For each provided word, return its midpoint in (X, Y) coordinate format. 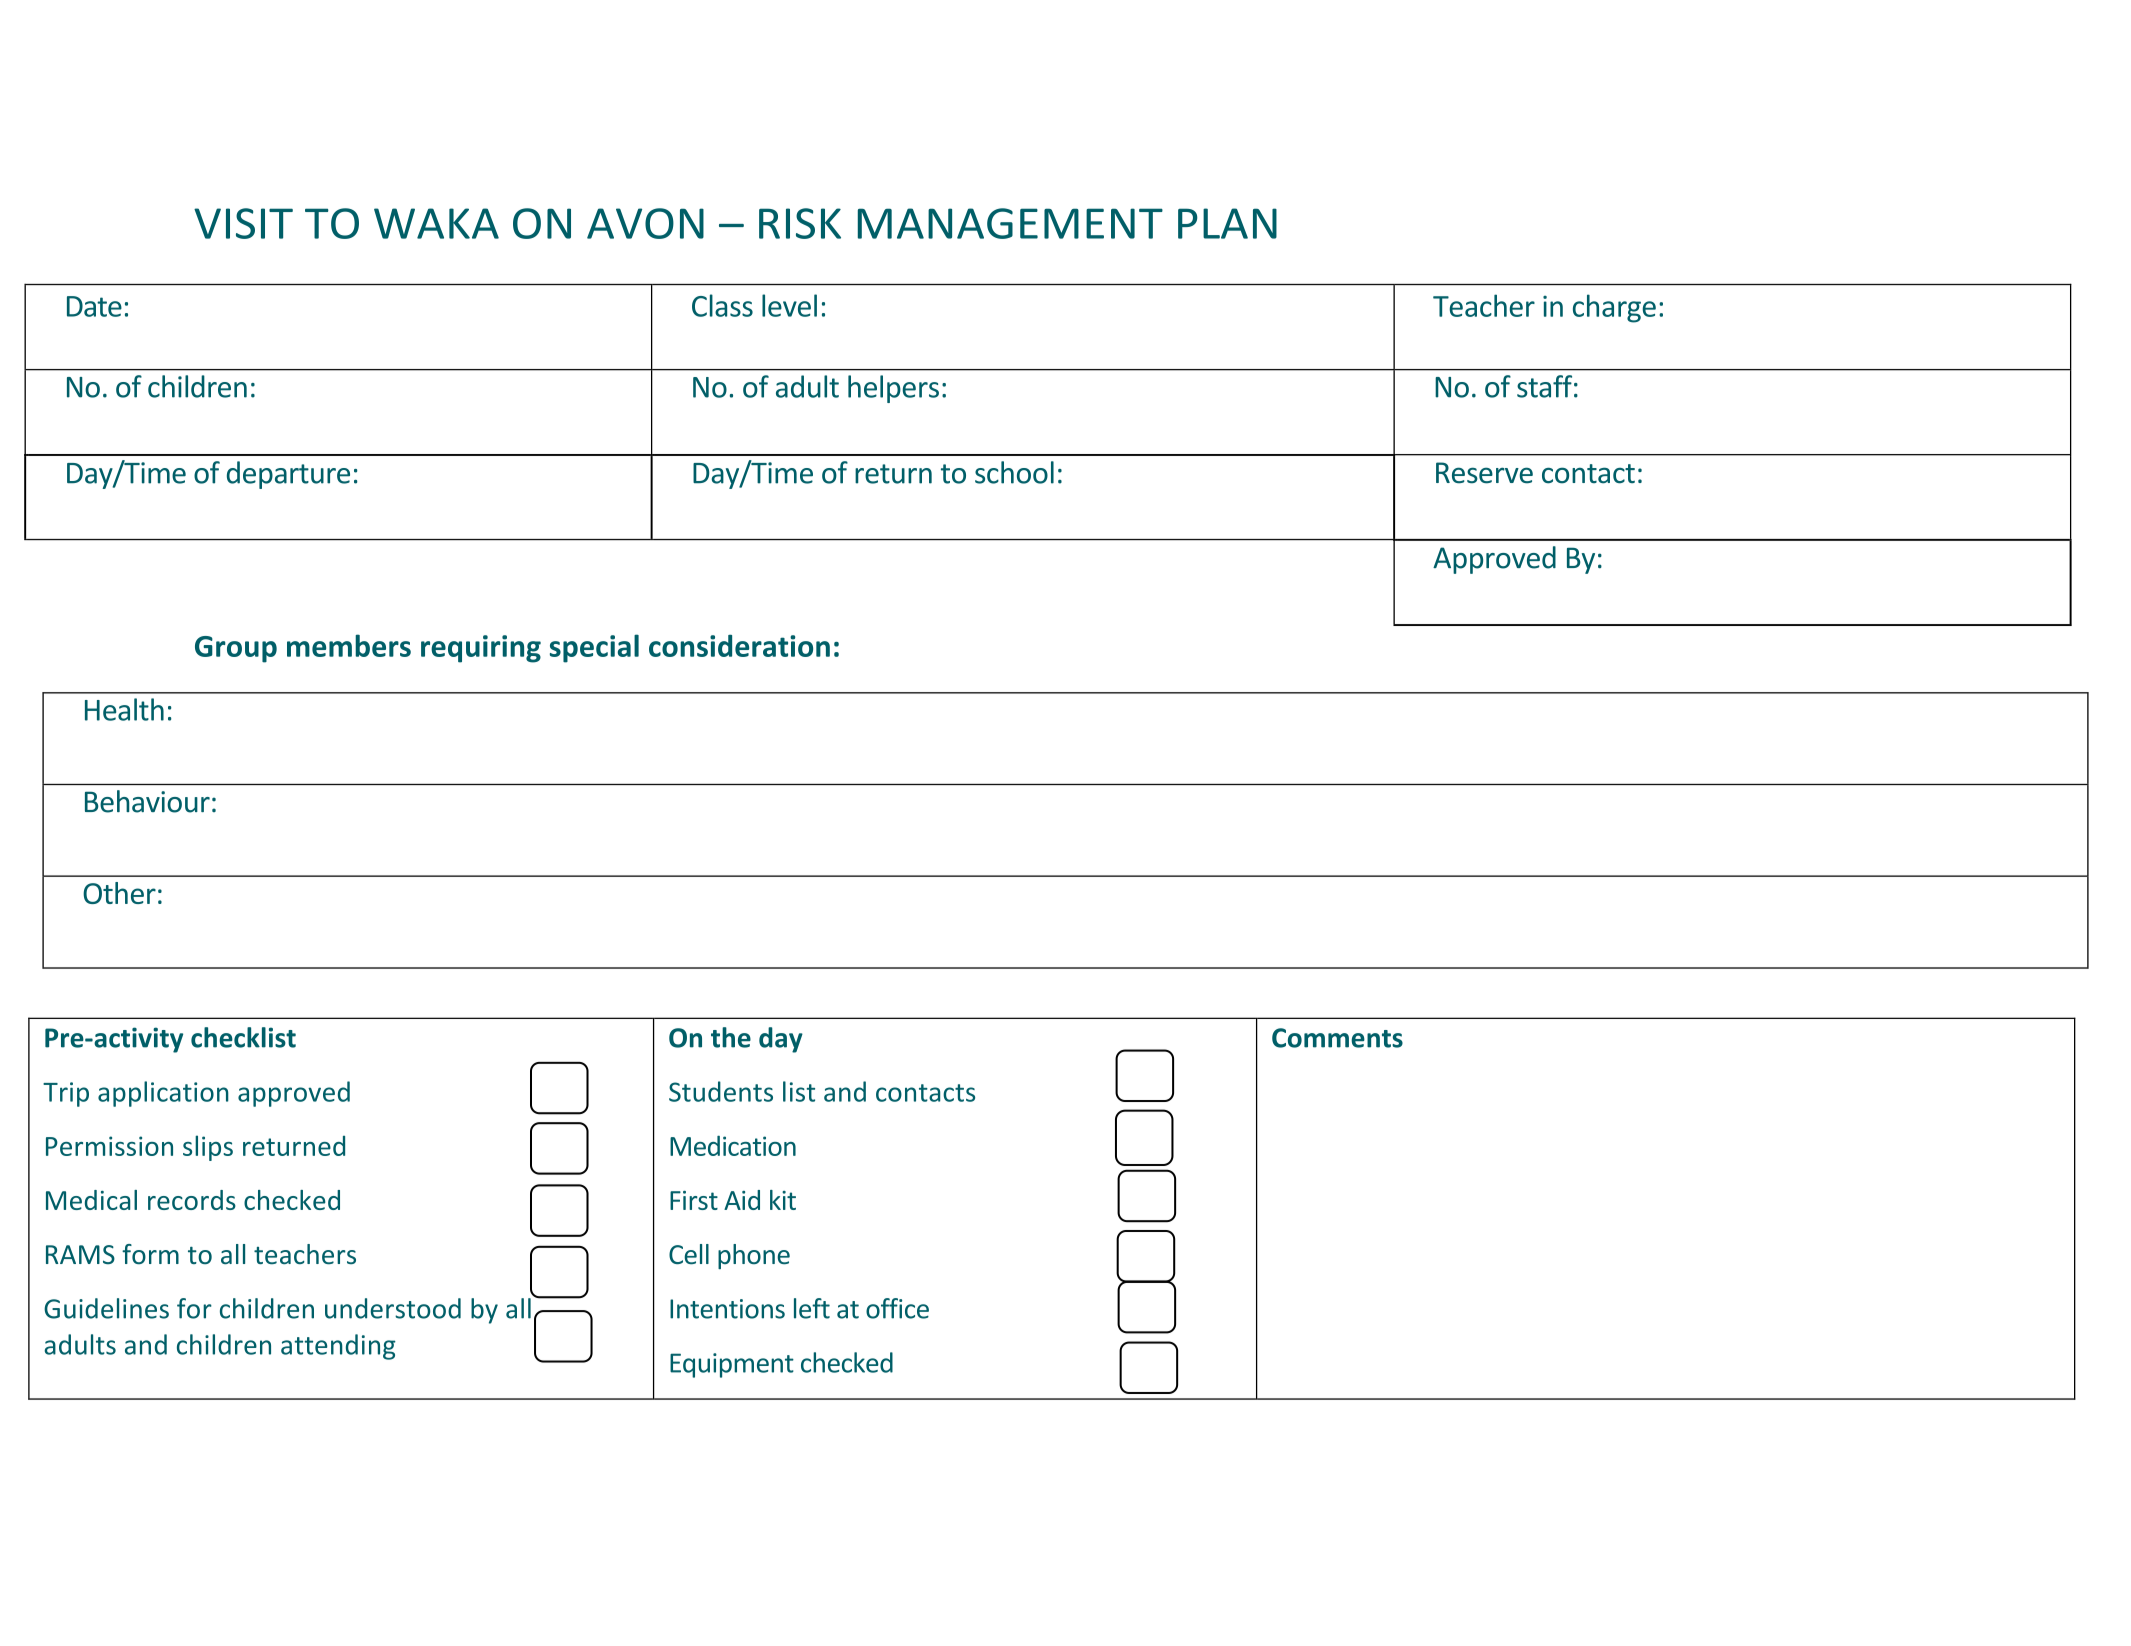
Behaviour (147, 801)
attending (338, 1347)
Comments (1337, 1038)
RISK (800, 223)
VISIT (243, 223)
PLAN (1227, 223)
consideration (739, 645)
